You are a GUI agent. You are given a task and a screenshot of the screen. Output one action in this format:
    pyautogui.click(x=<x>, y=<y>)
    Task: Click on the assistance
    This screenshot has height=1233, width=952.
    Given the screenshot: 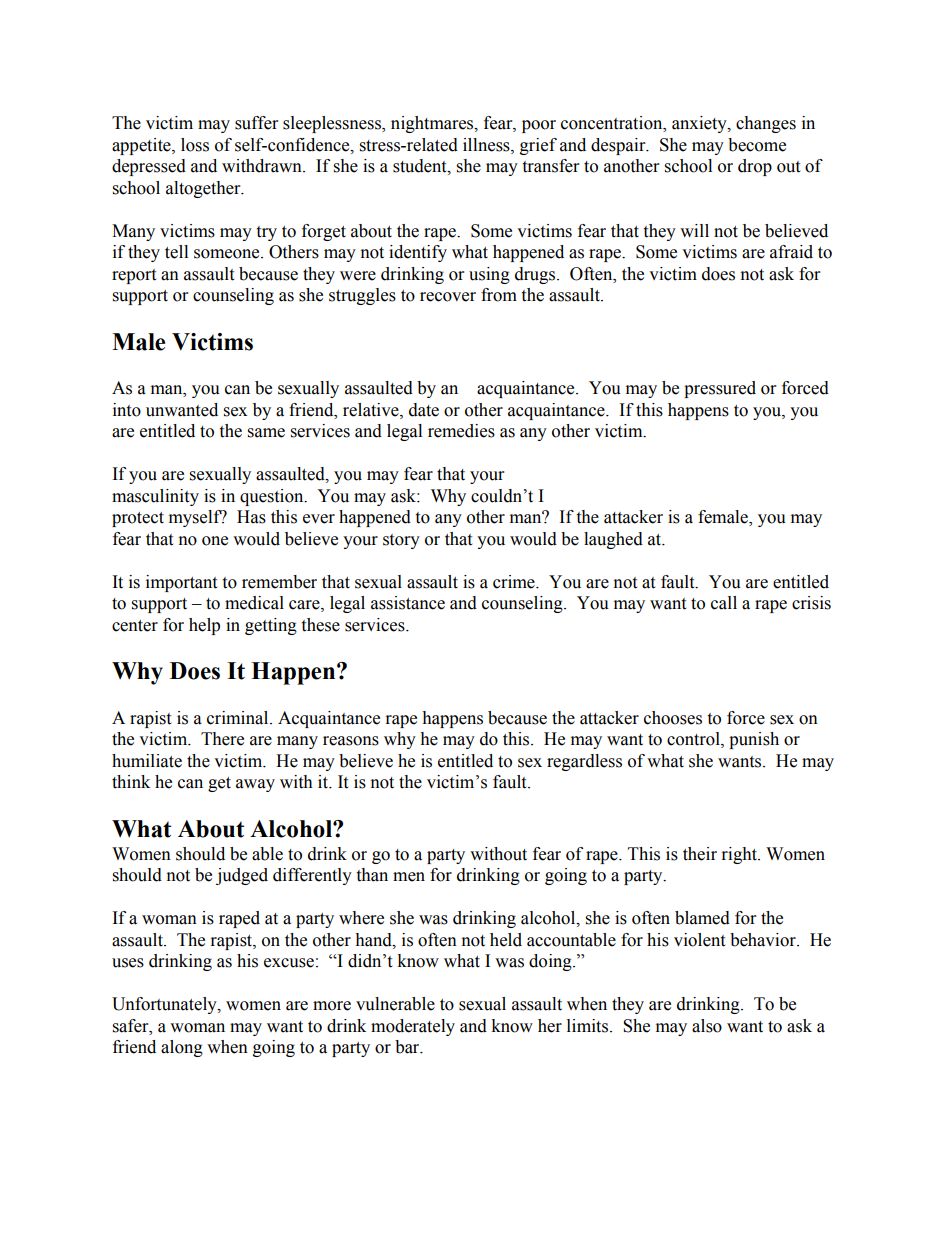 What is the action you would take?
    pyautogui.click(x=408, y=603)
